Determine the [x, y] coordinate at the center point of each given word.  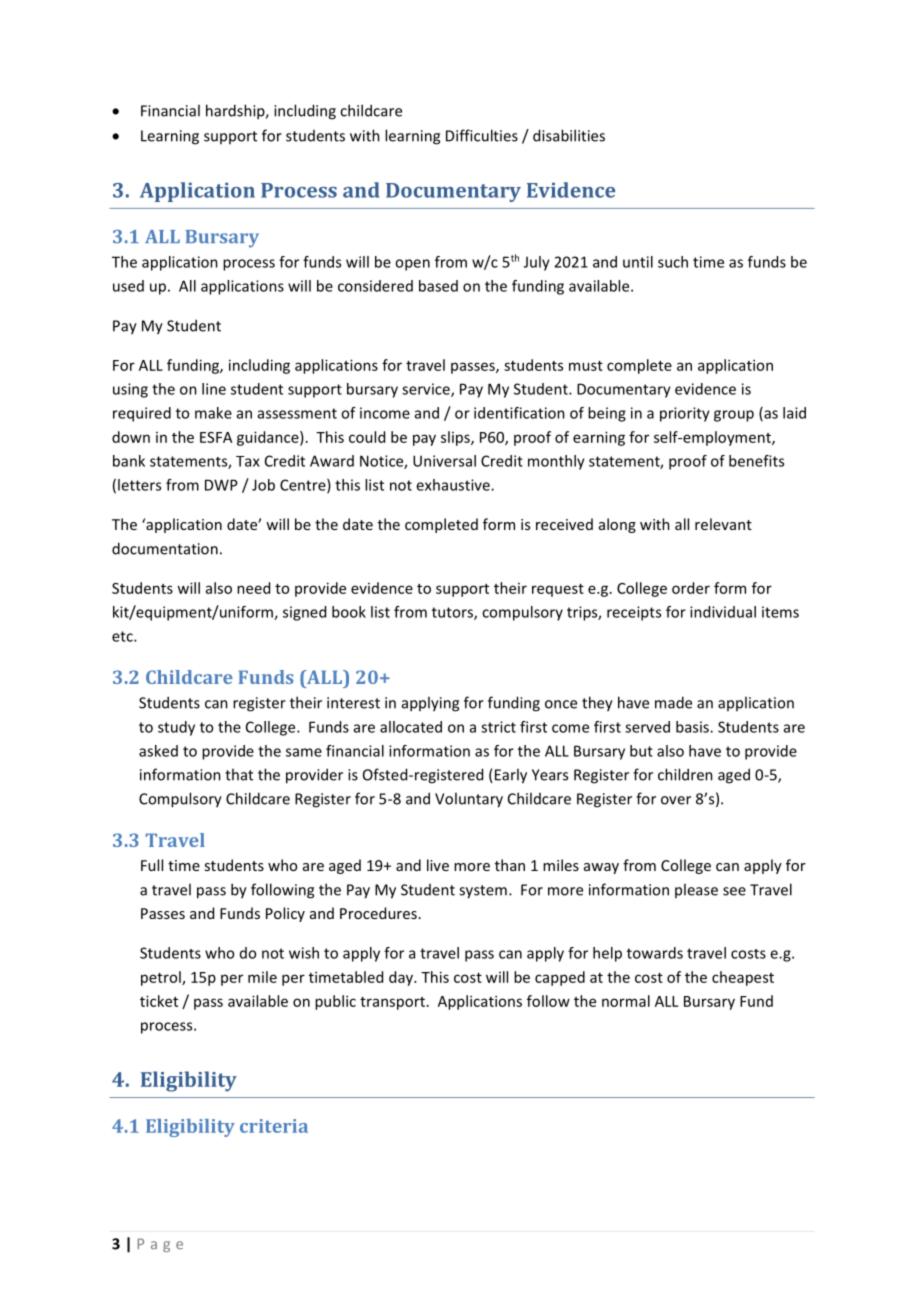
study [176, 728]
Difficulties [482, 135]
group [734, 416]
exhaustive [454, 485]
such [673, 262]
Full [152, 865]
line [214, 389]
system [483, 892]
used [128, 286]
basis [693, 727]
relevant [723, 524]
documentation [165, 548]
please [696, 890]
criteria [274, 1126]
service [427, 390]
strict [498, 727]
